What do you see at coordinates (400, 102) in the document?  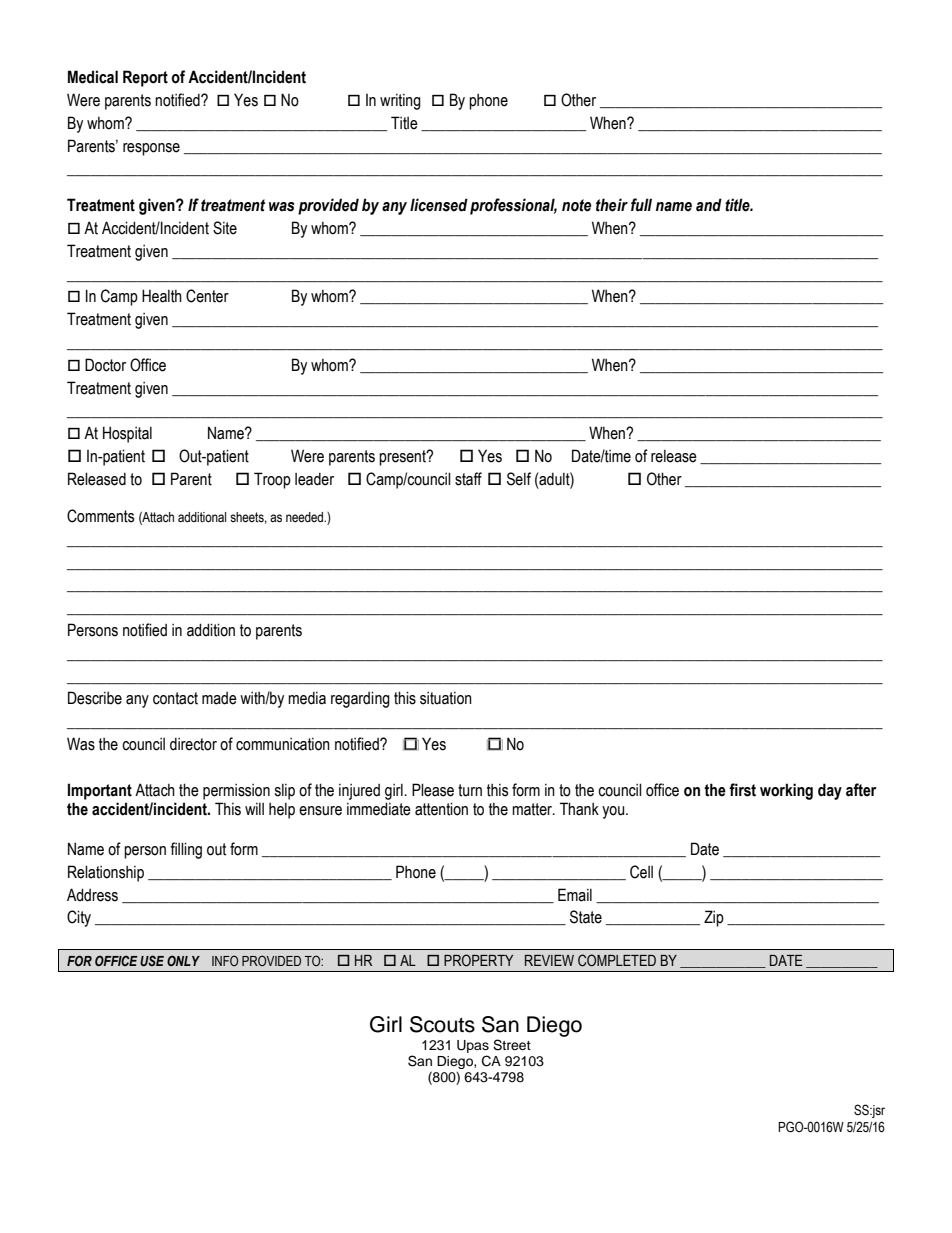 I see `writing` at bounding box center [400, 102].
